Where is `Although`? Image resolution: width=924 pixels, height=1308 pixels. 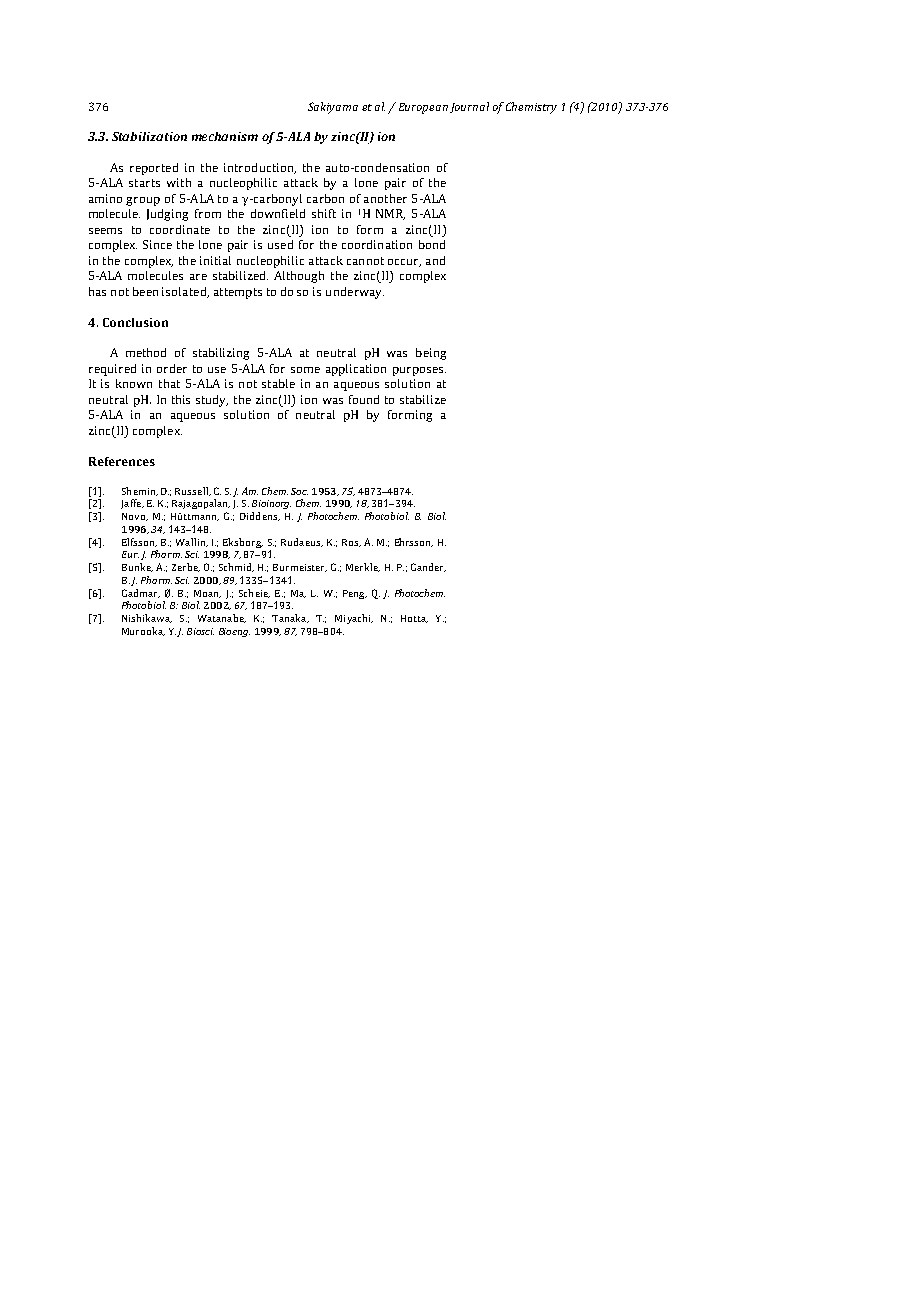
Although is located at coordinates (299, 277).
